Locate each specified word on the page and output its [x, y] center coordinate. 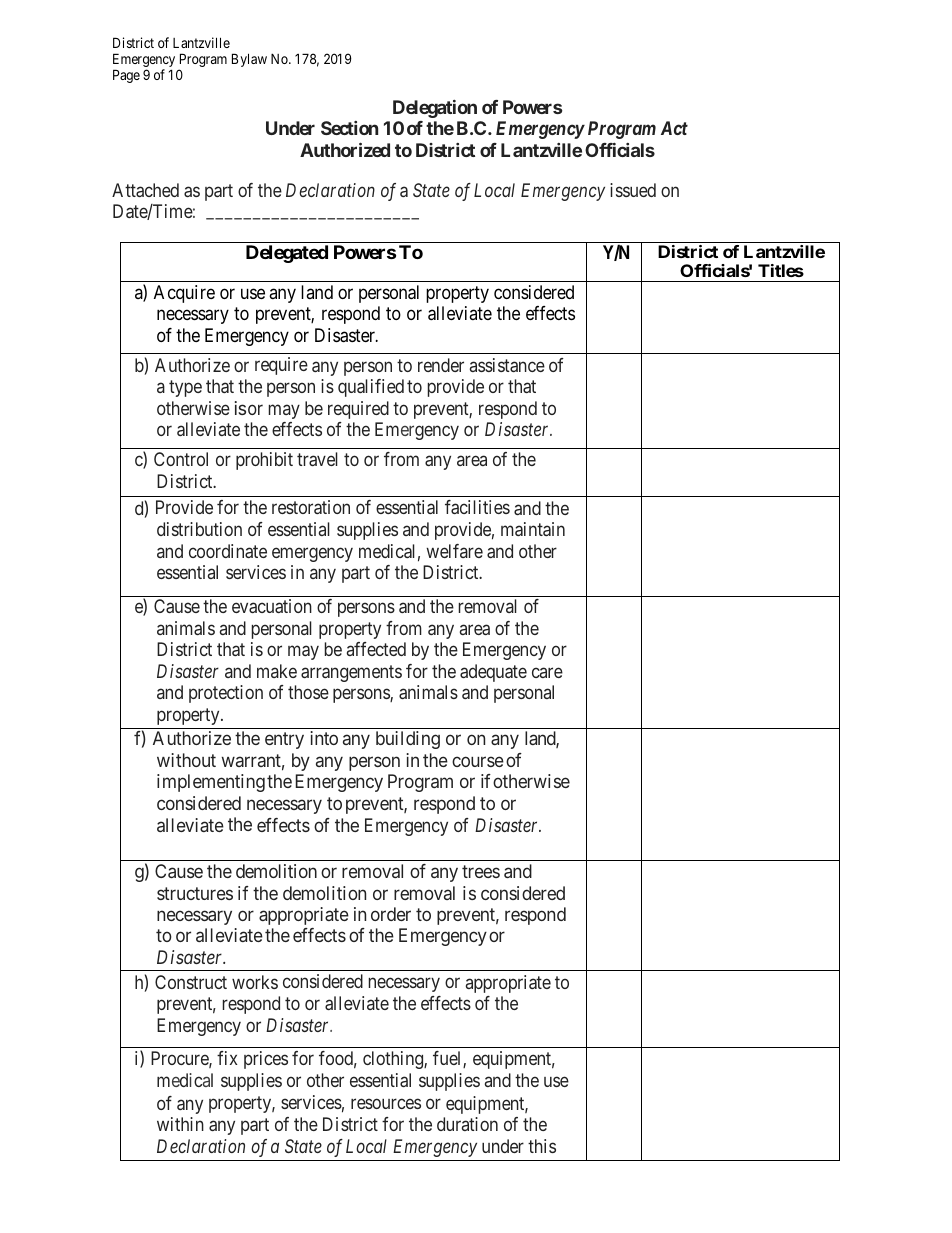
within [180, 1124]
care [547, 672]
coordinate [228, 551]
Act [674, 128]
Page [126, 76]
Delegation [435, 109]
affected [376, 649]
